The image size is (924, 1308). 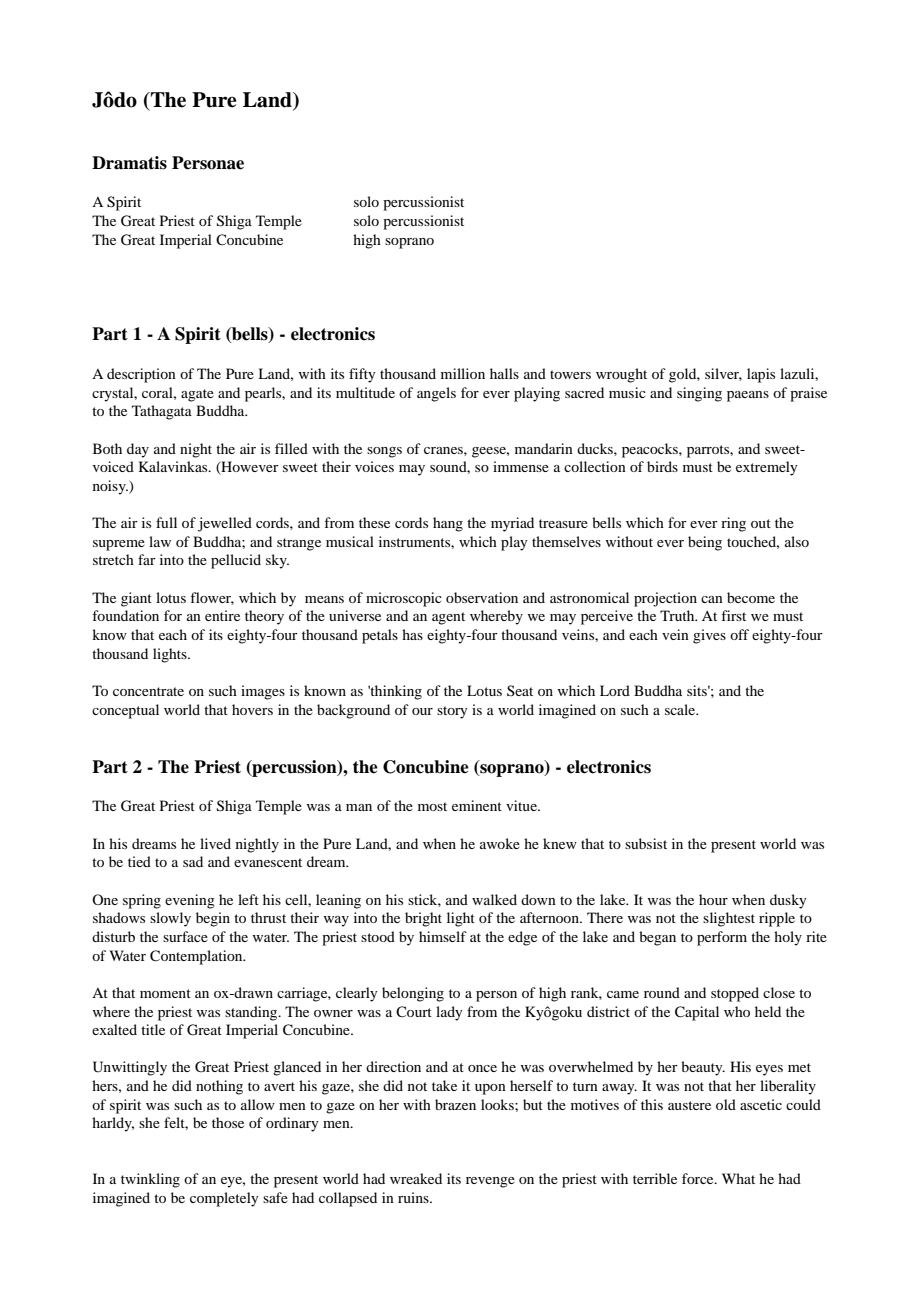 What do you see at coordinates (150, 1180) in the document?
I see `twinkling` at bounding box center [150, 1180].
